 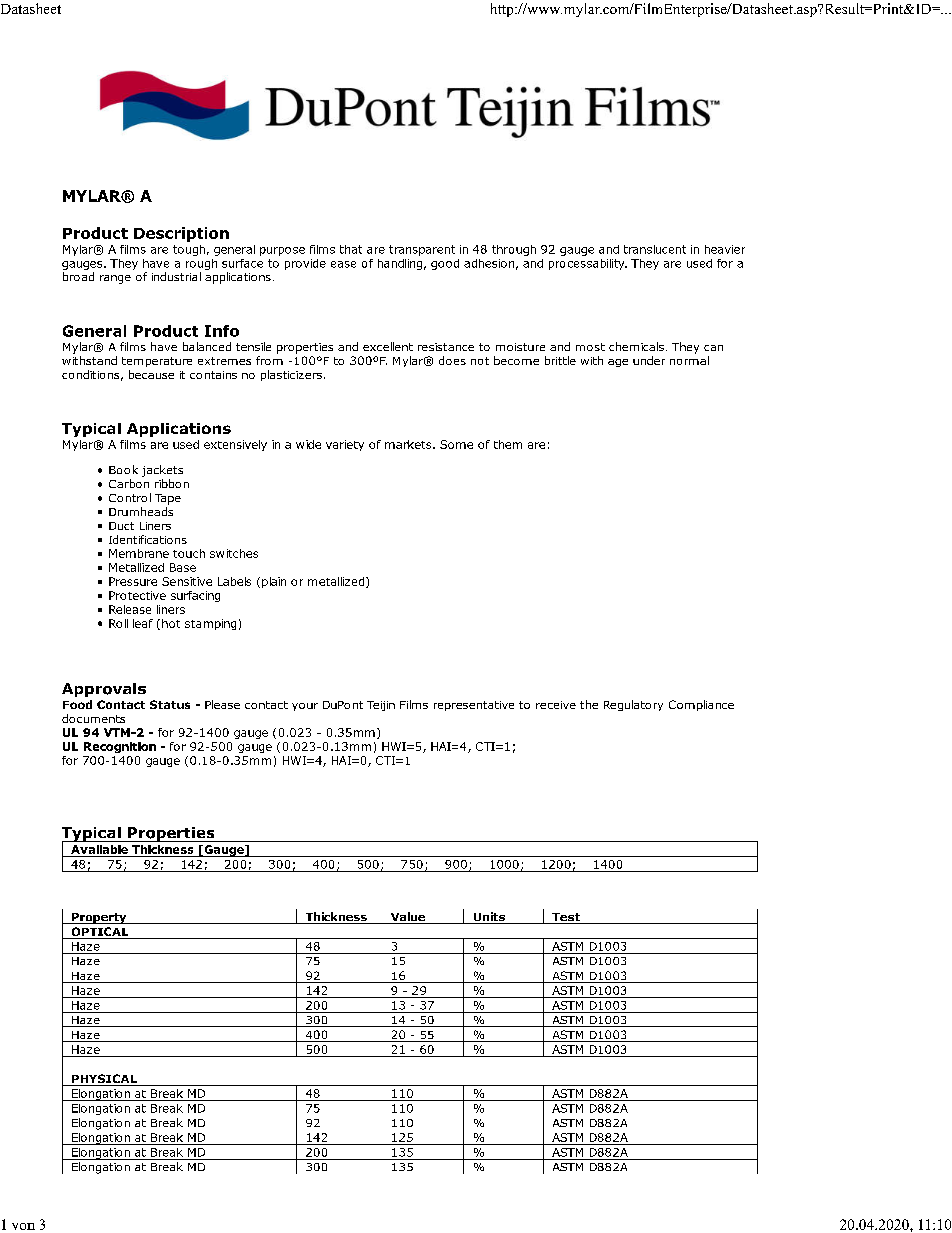 What do you see at coordinates (566, 918) in the screenshot?
I see `Test` at bounding box center [566, 918].
